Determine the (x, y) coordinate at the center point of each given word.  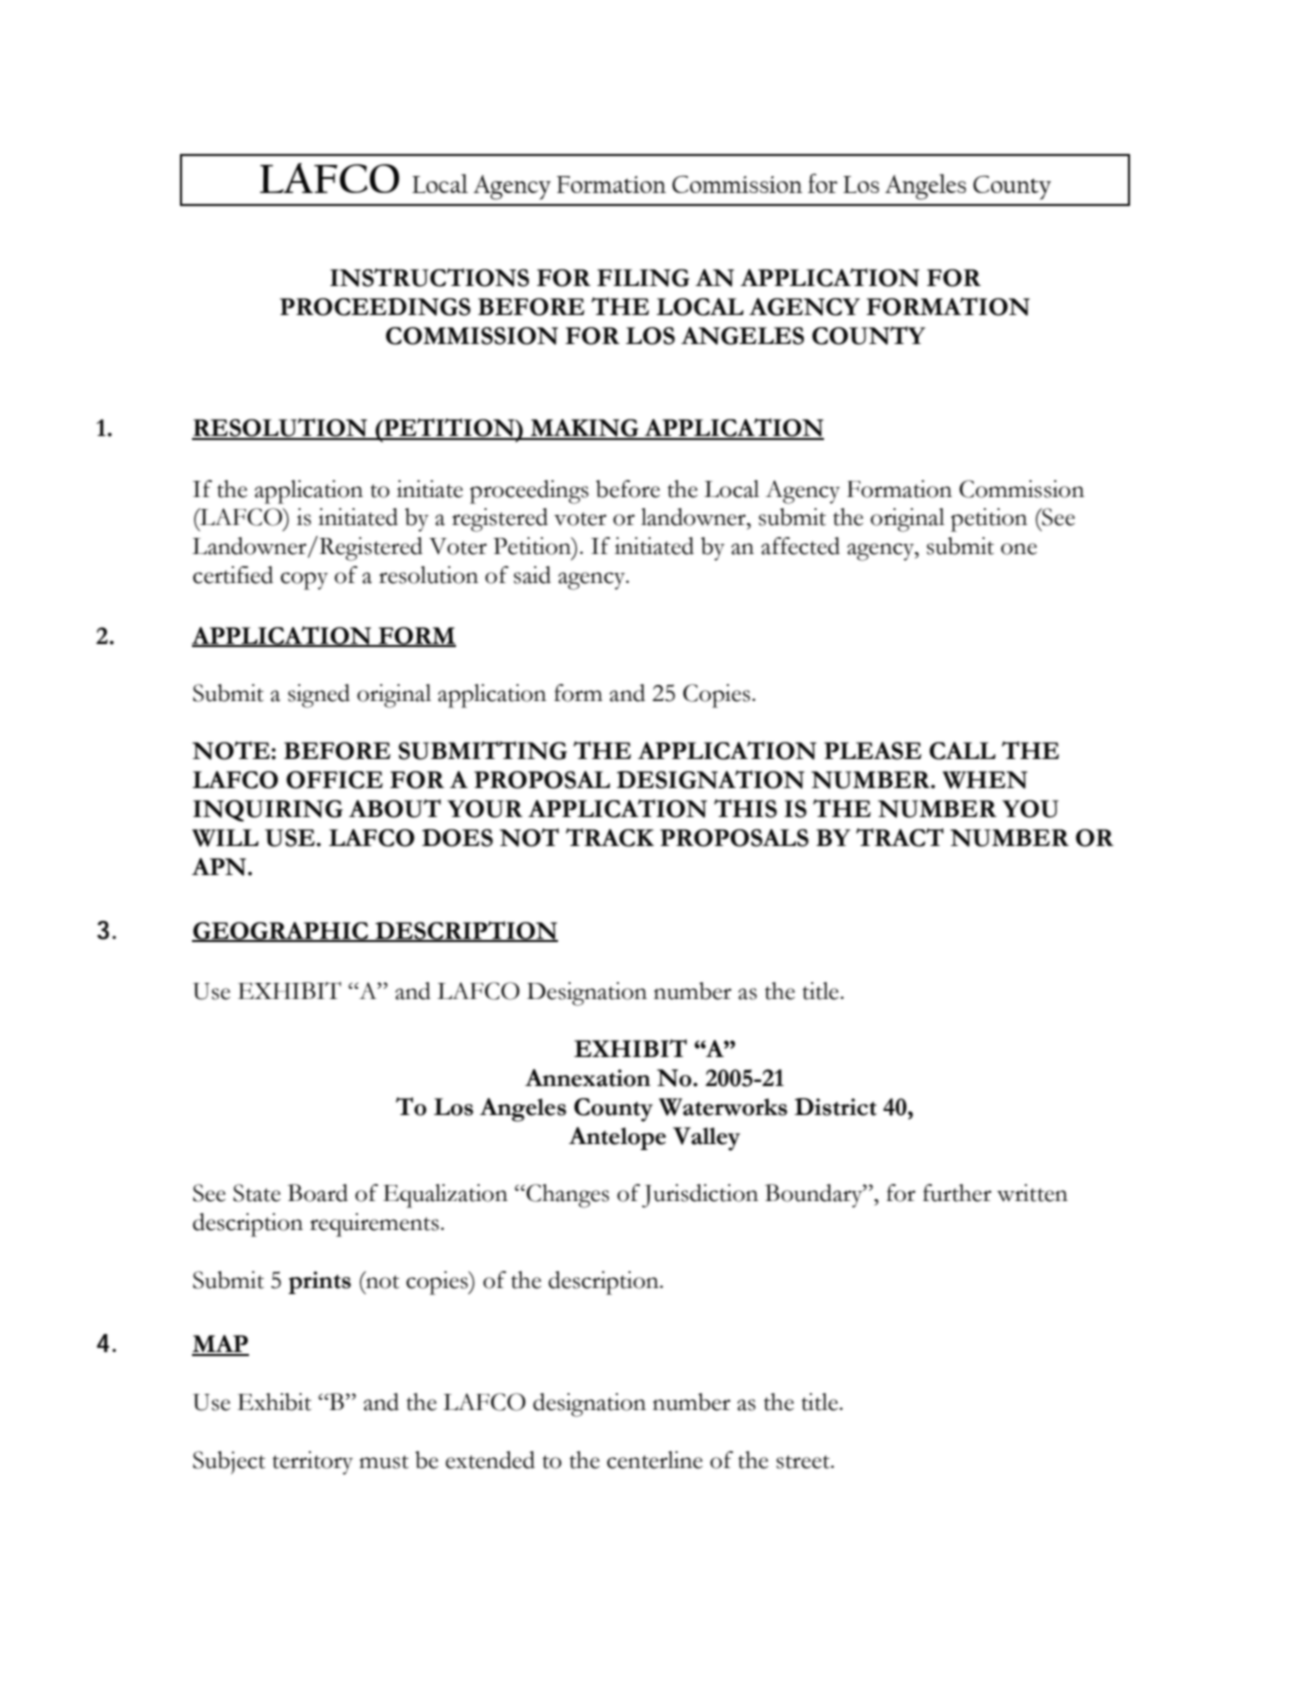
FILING (643, 278)
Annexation (588, 1078)
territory (312, 1463)
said (532, 575)
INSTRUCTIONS (429, 277)
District (836, 1107)
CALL (962, 751)
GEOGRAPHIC (281, 931)
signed (319, 696)
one (1019, 549)
